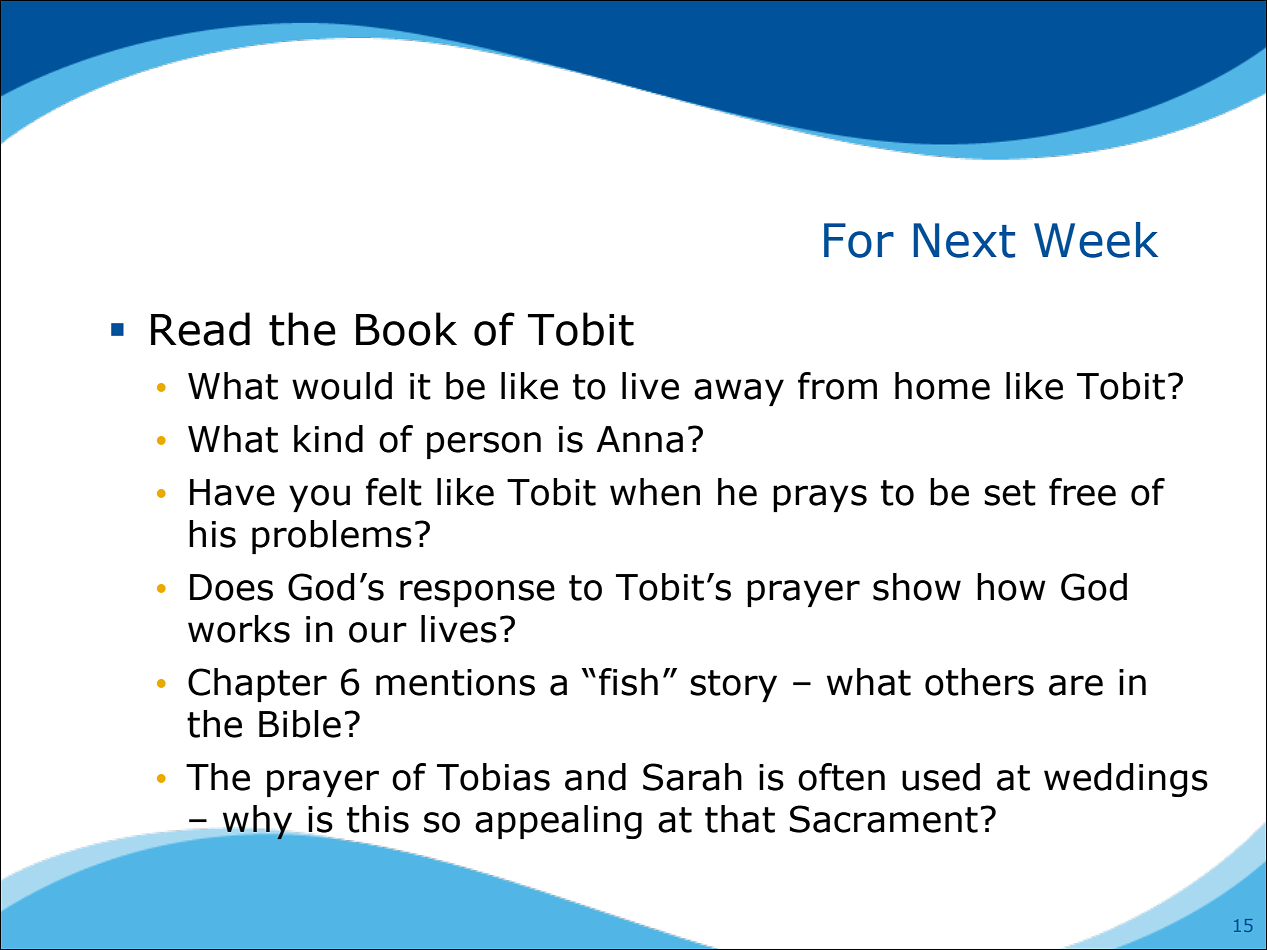  Describe the element at coordinates (941, 777) in the image. I see `used` at that location.
